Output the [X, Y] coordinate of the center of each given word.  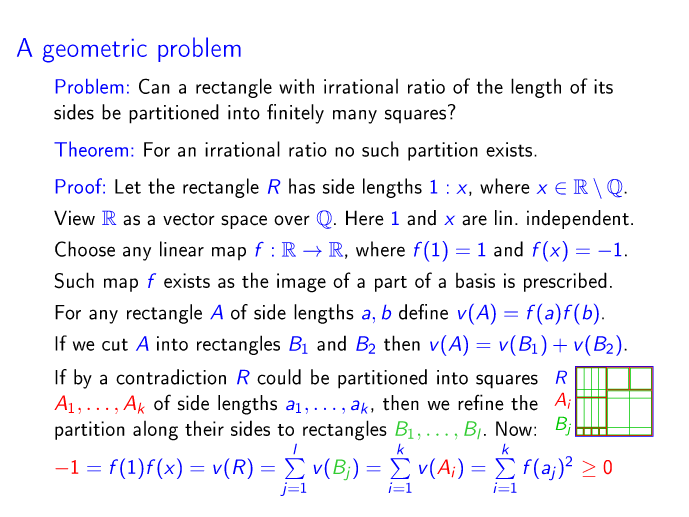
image [301, 283]
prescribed [565, 282]
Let [128, 186]
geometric [95, 51]
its [603, 86]
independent [579, 219]
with [296, 86]
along [155, 431]
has [302, 186]
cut [115, 344]
